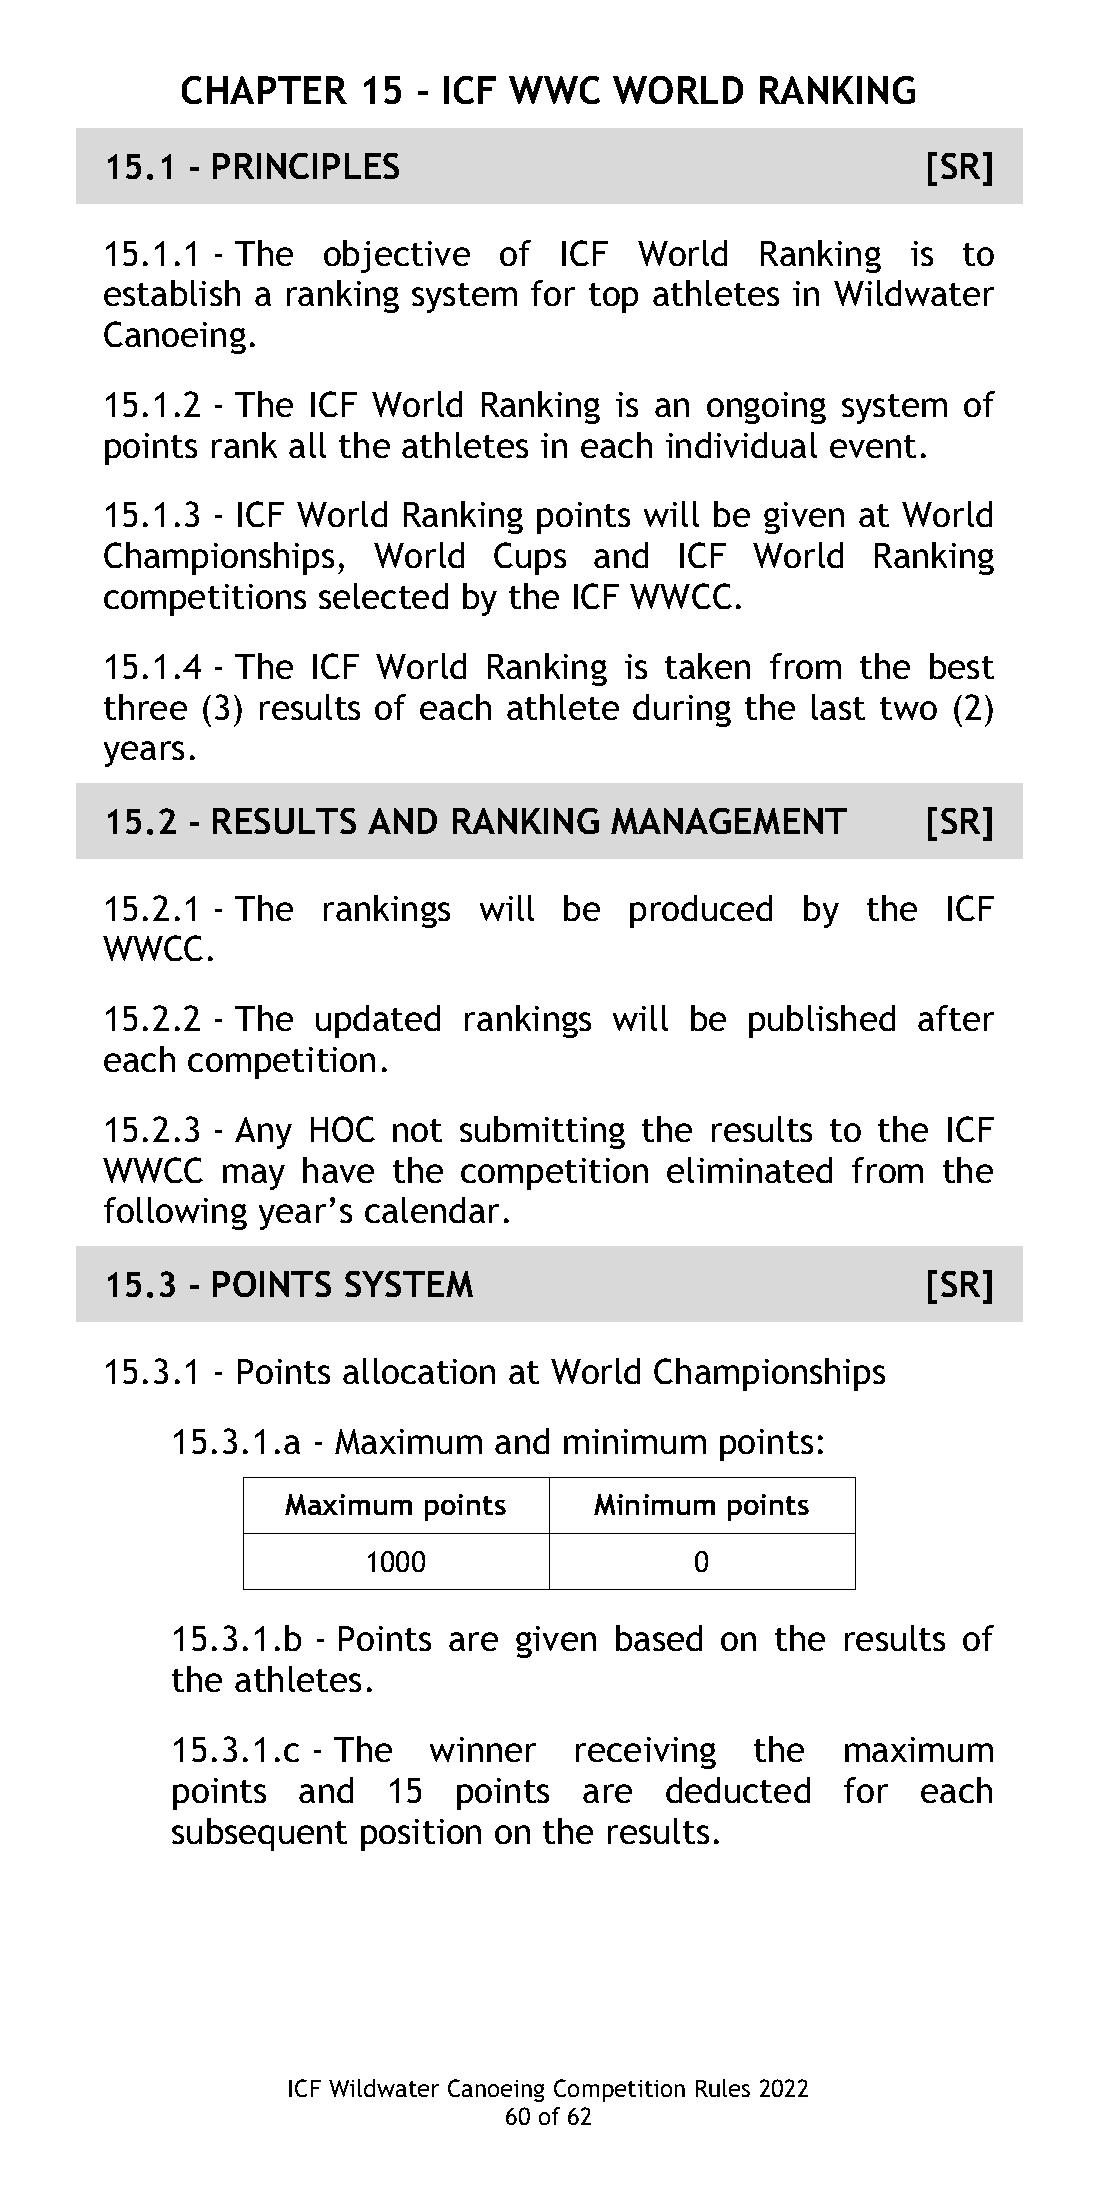 This screenshot has width=1098, height=2196. I want to click on CHAPTER, so click(264, 90).
